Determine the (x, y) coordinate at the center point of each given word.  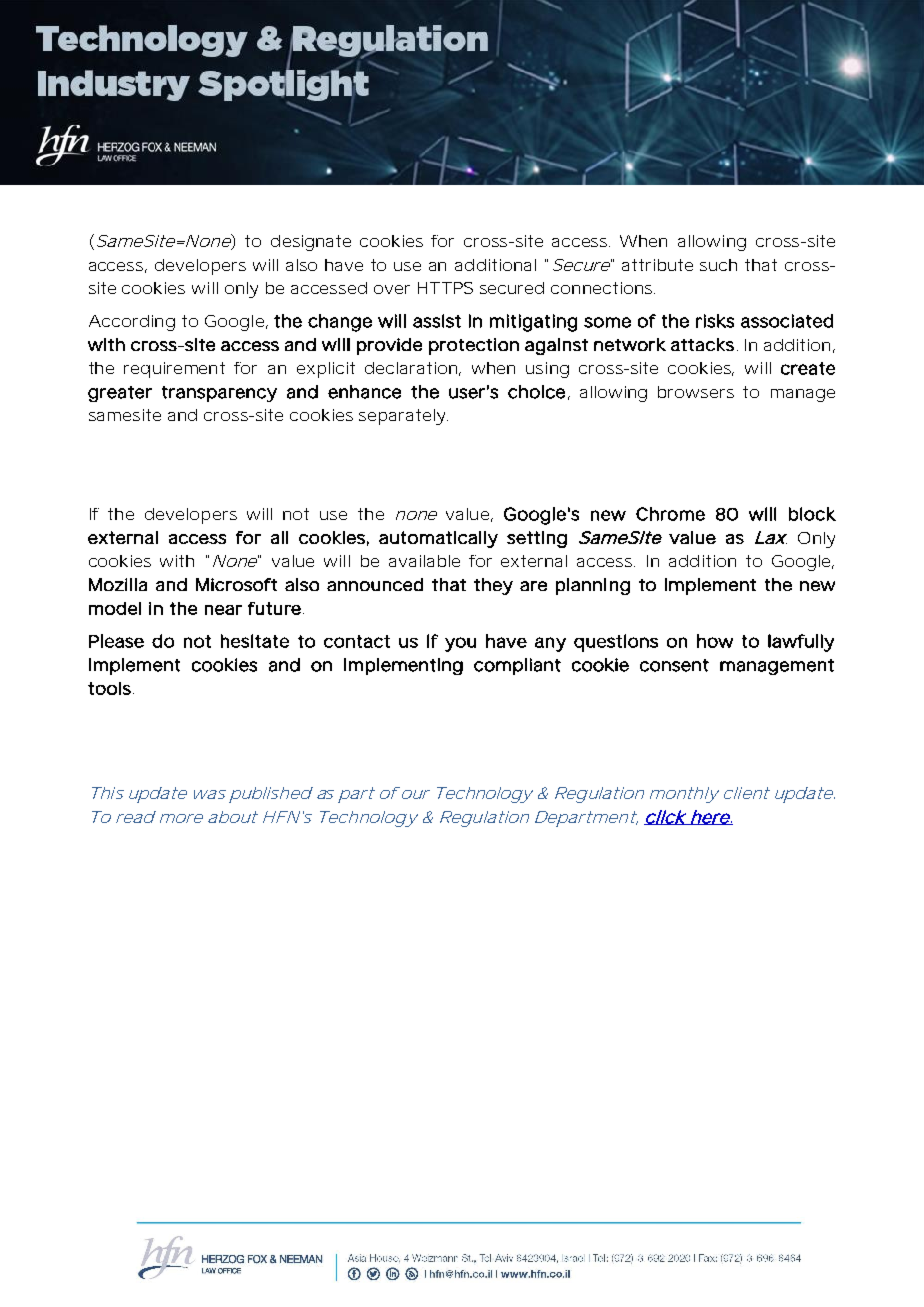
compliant (517, 666)
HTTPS (445, 288)
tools (109, 688)
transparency (219, 394)
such (718, 265)
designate (311, 243)
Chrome (670, 514)
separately (402, 417)
